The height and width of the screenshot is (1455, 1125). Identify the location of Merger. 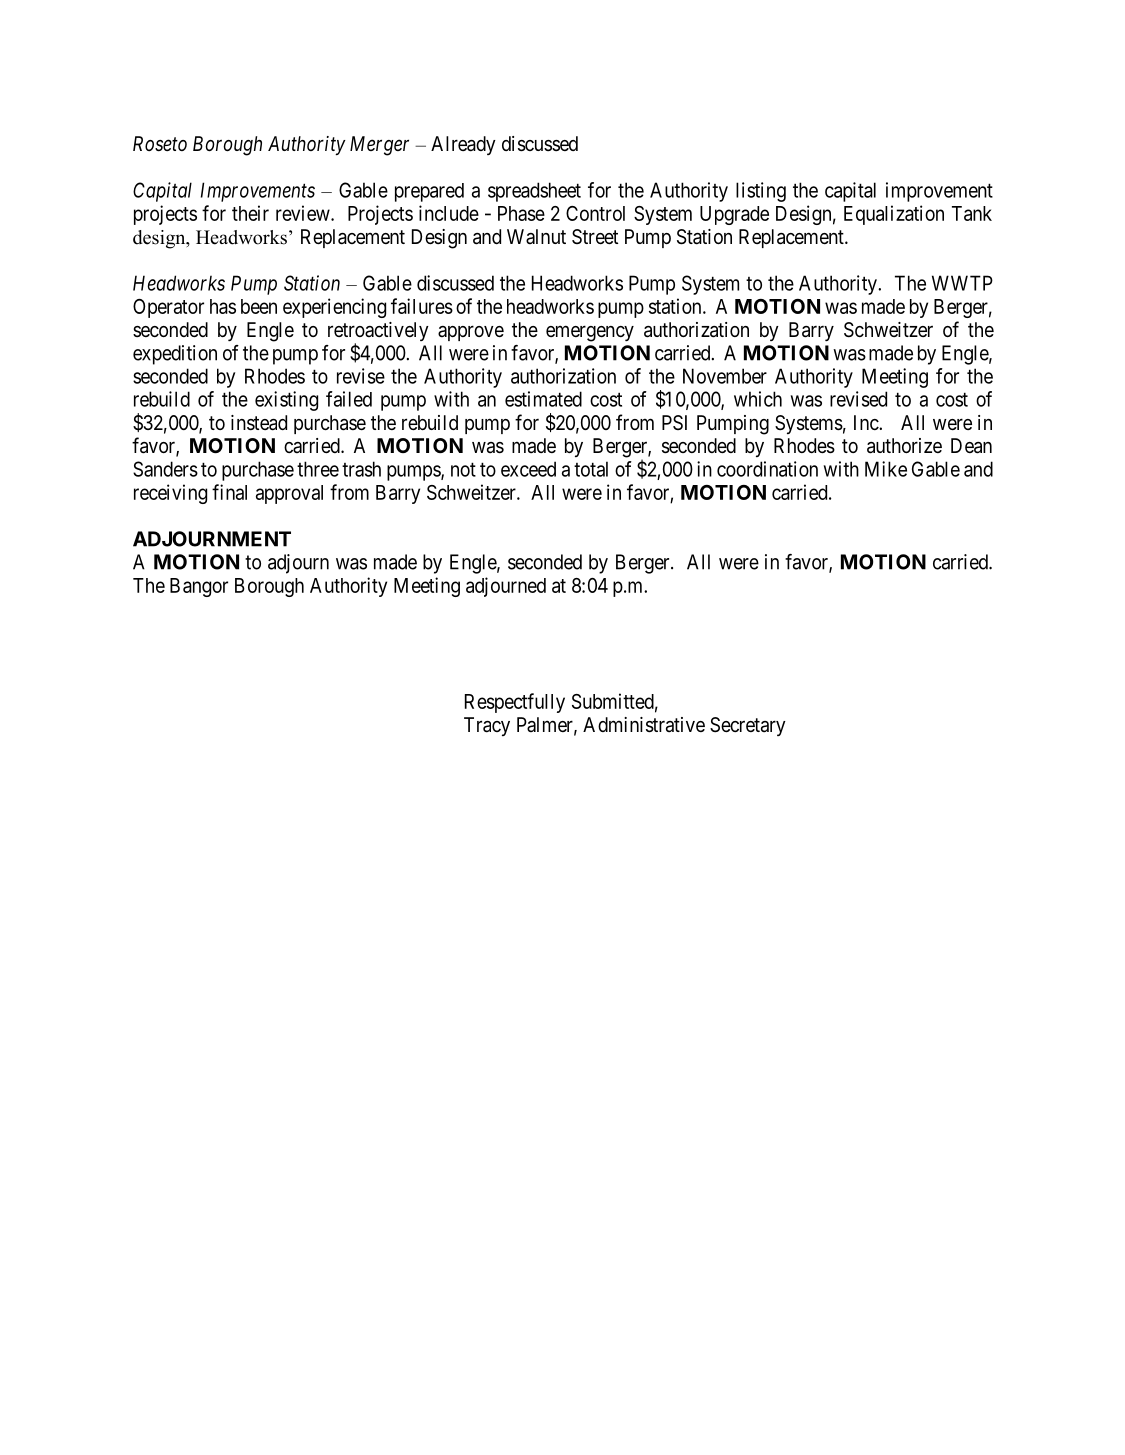
(379, 146).
